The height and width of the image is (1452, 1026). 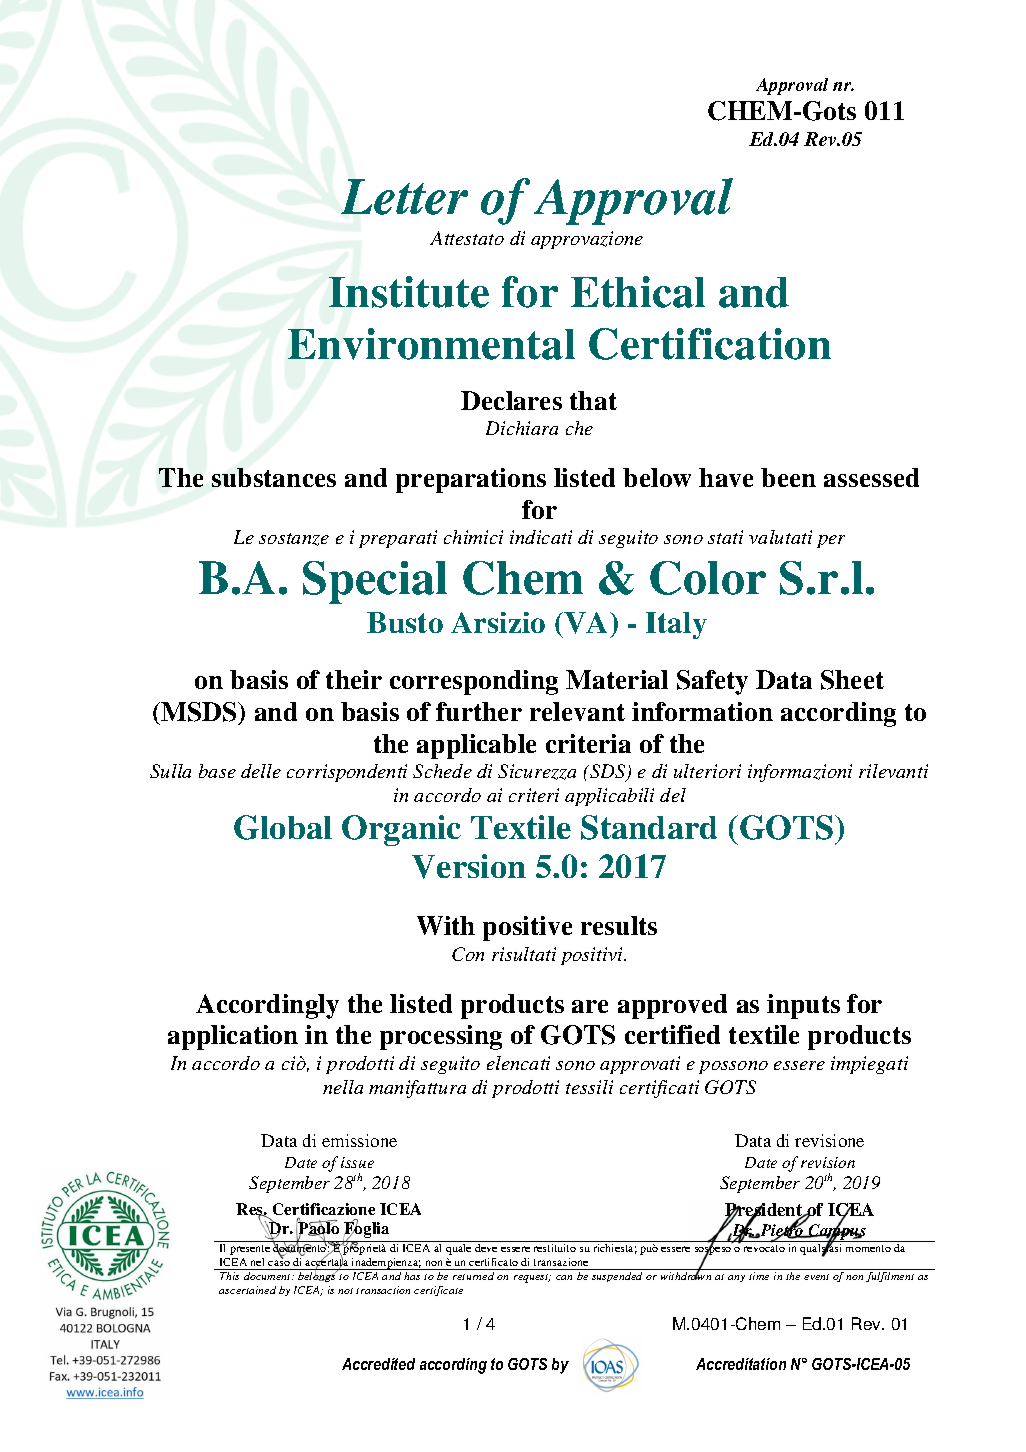 I want to click on Letter, so click(x=404, y=197).
